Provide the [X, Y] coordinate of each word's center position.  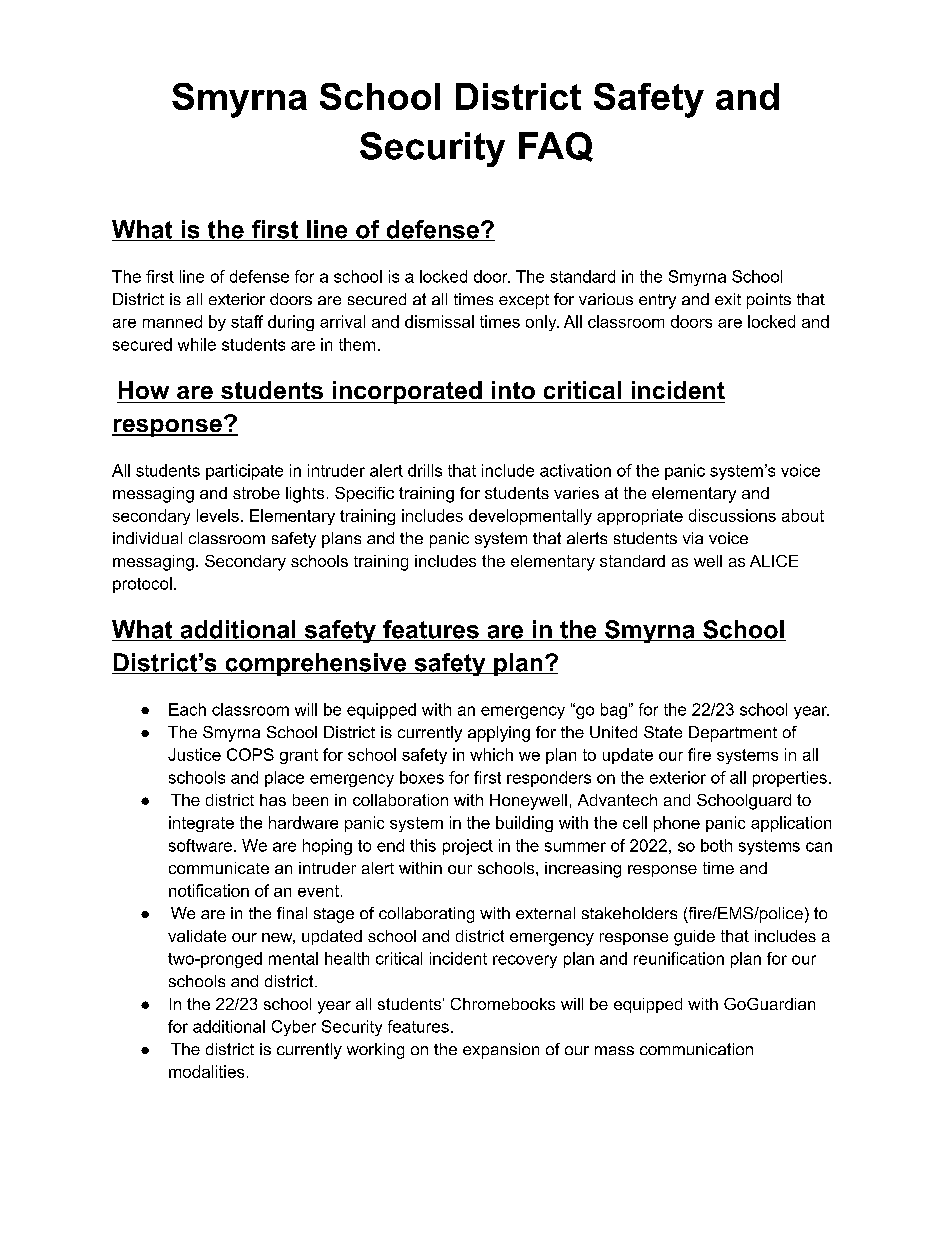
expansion [501, 1051]
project [468, 847]
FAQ [556, 147]
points [769, 301]
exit [728, 299]
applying [499, 734]
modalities [206, 1071]
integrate [201, 824]
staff [247, 321]
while [197, 344]
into [513, 390]
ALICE [774, 561]
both [716, 845]
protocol [142, 585]
